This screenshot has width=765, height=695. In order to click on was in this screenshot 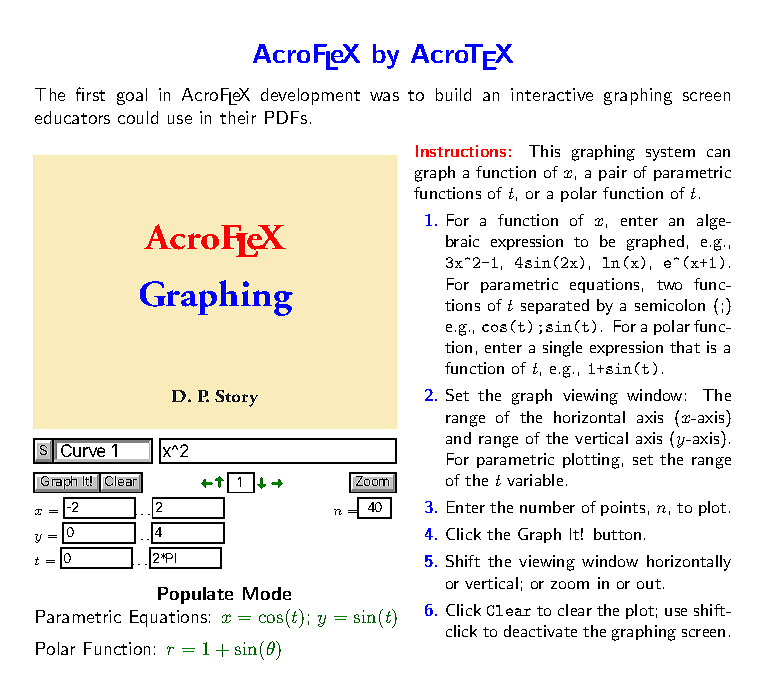, I will do `click(384, 96)`.
